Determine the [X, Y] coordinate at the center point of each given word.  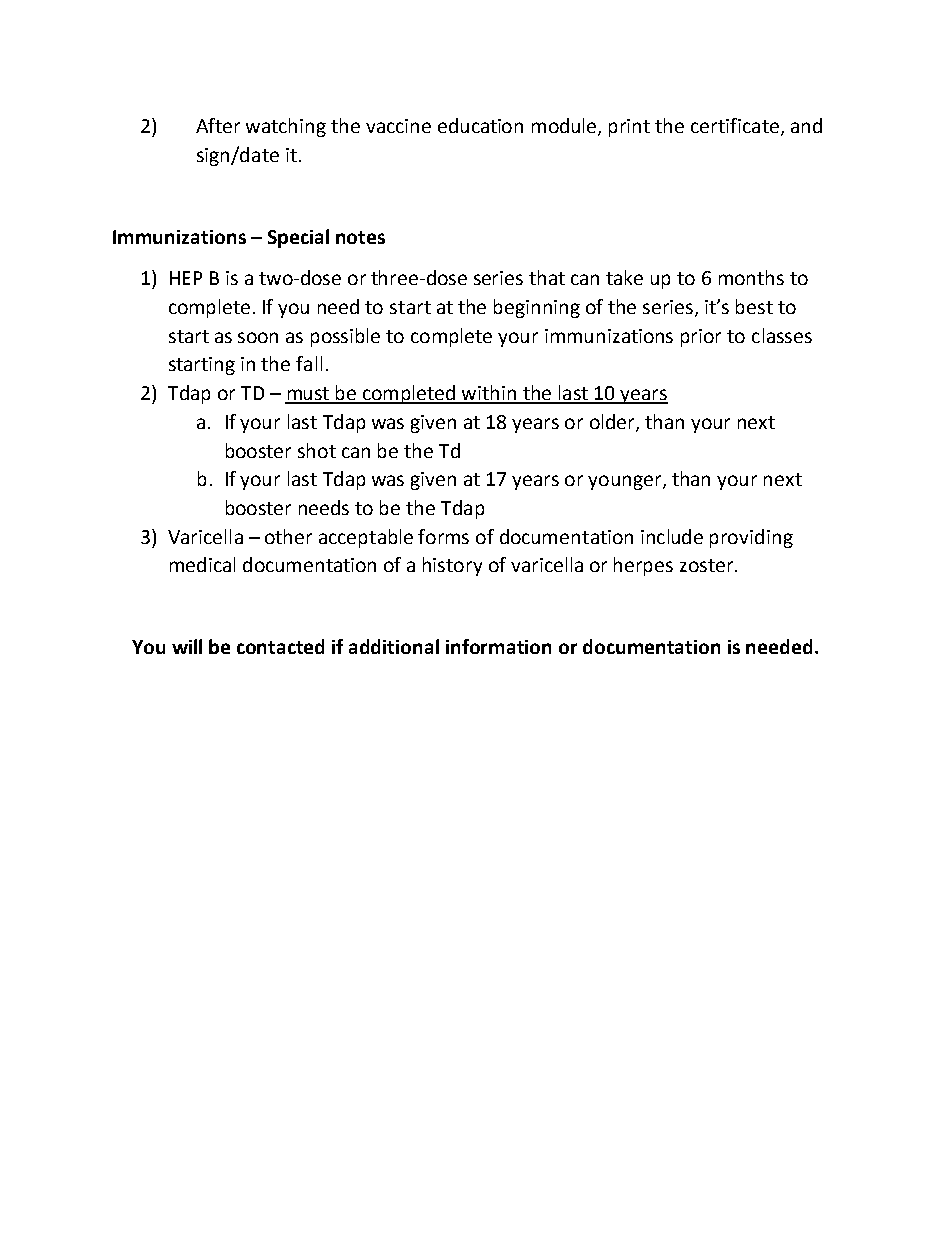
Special [298, 238]
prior [701, 338]
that [547, 277]
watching [286, 127]
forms [443, 536]
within [489, 394]
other [288, 536]
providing [751, 538]
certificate [735, 125]
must [308, 395]
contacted [280, 646]
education [480, 125]
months [751, 277]
